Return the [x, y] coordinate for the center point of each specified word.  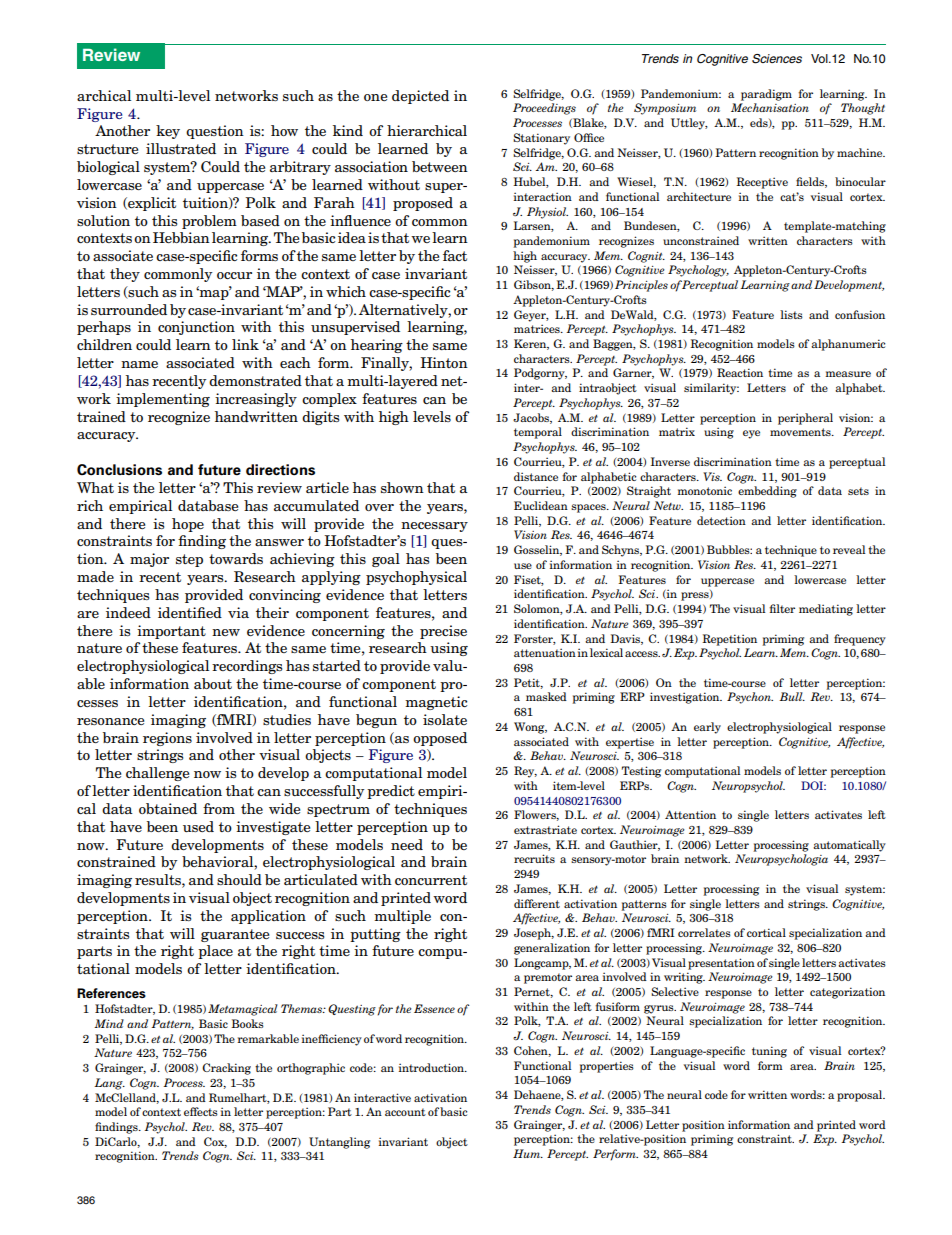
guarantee [235, 935]
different [537, 903]
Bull [792, 696]
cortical [766, 932]
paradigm [766, 95]
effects [201, 1111]
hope [188, 525]
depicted [420, 97]
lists [791, 314]
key [168, 132]
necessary [434, 527]
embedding [767, 492]
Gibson [534, 285]
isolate [445, 719]
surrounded [129, 309]
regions [167, 739]
